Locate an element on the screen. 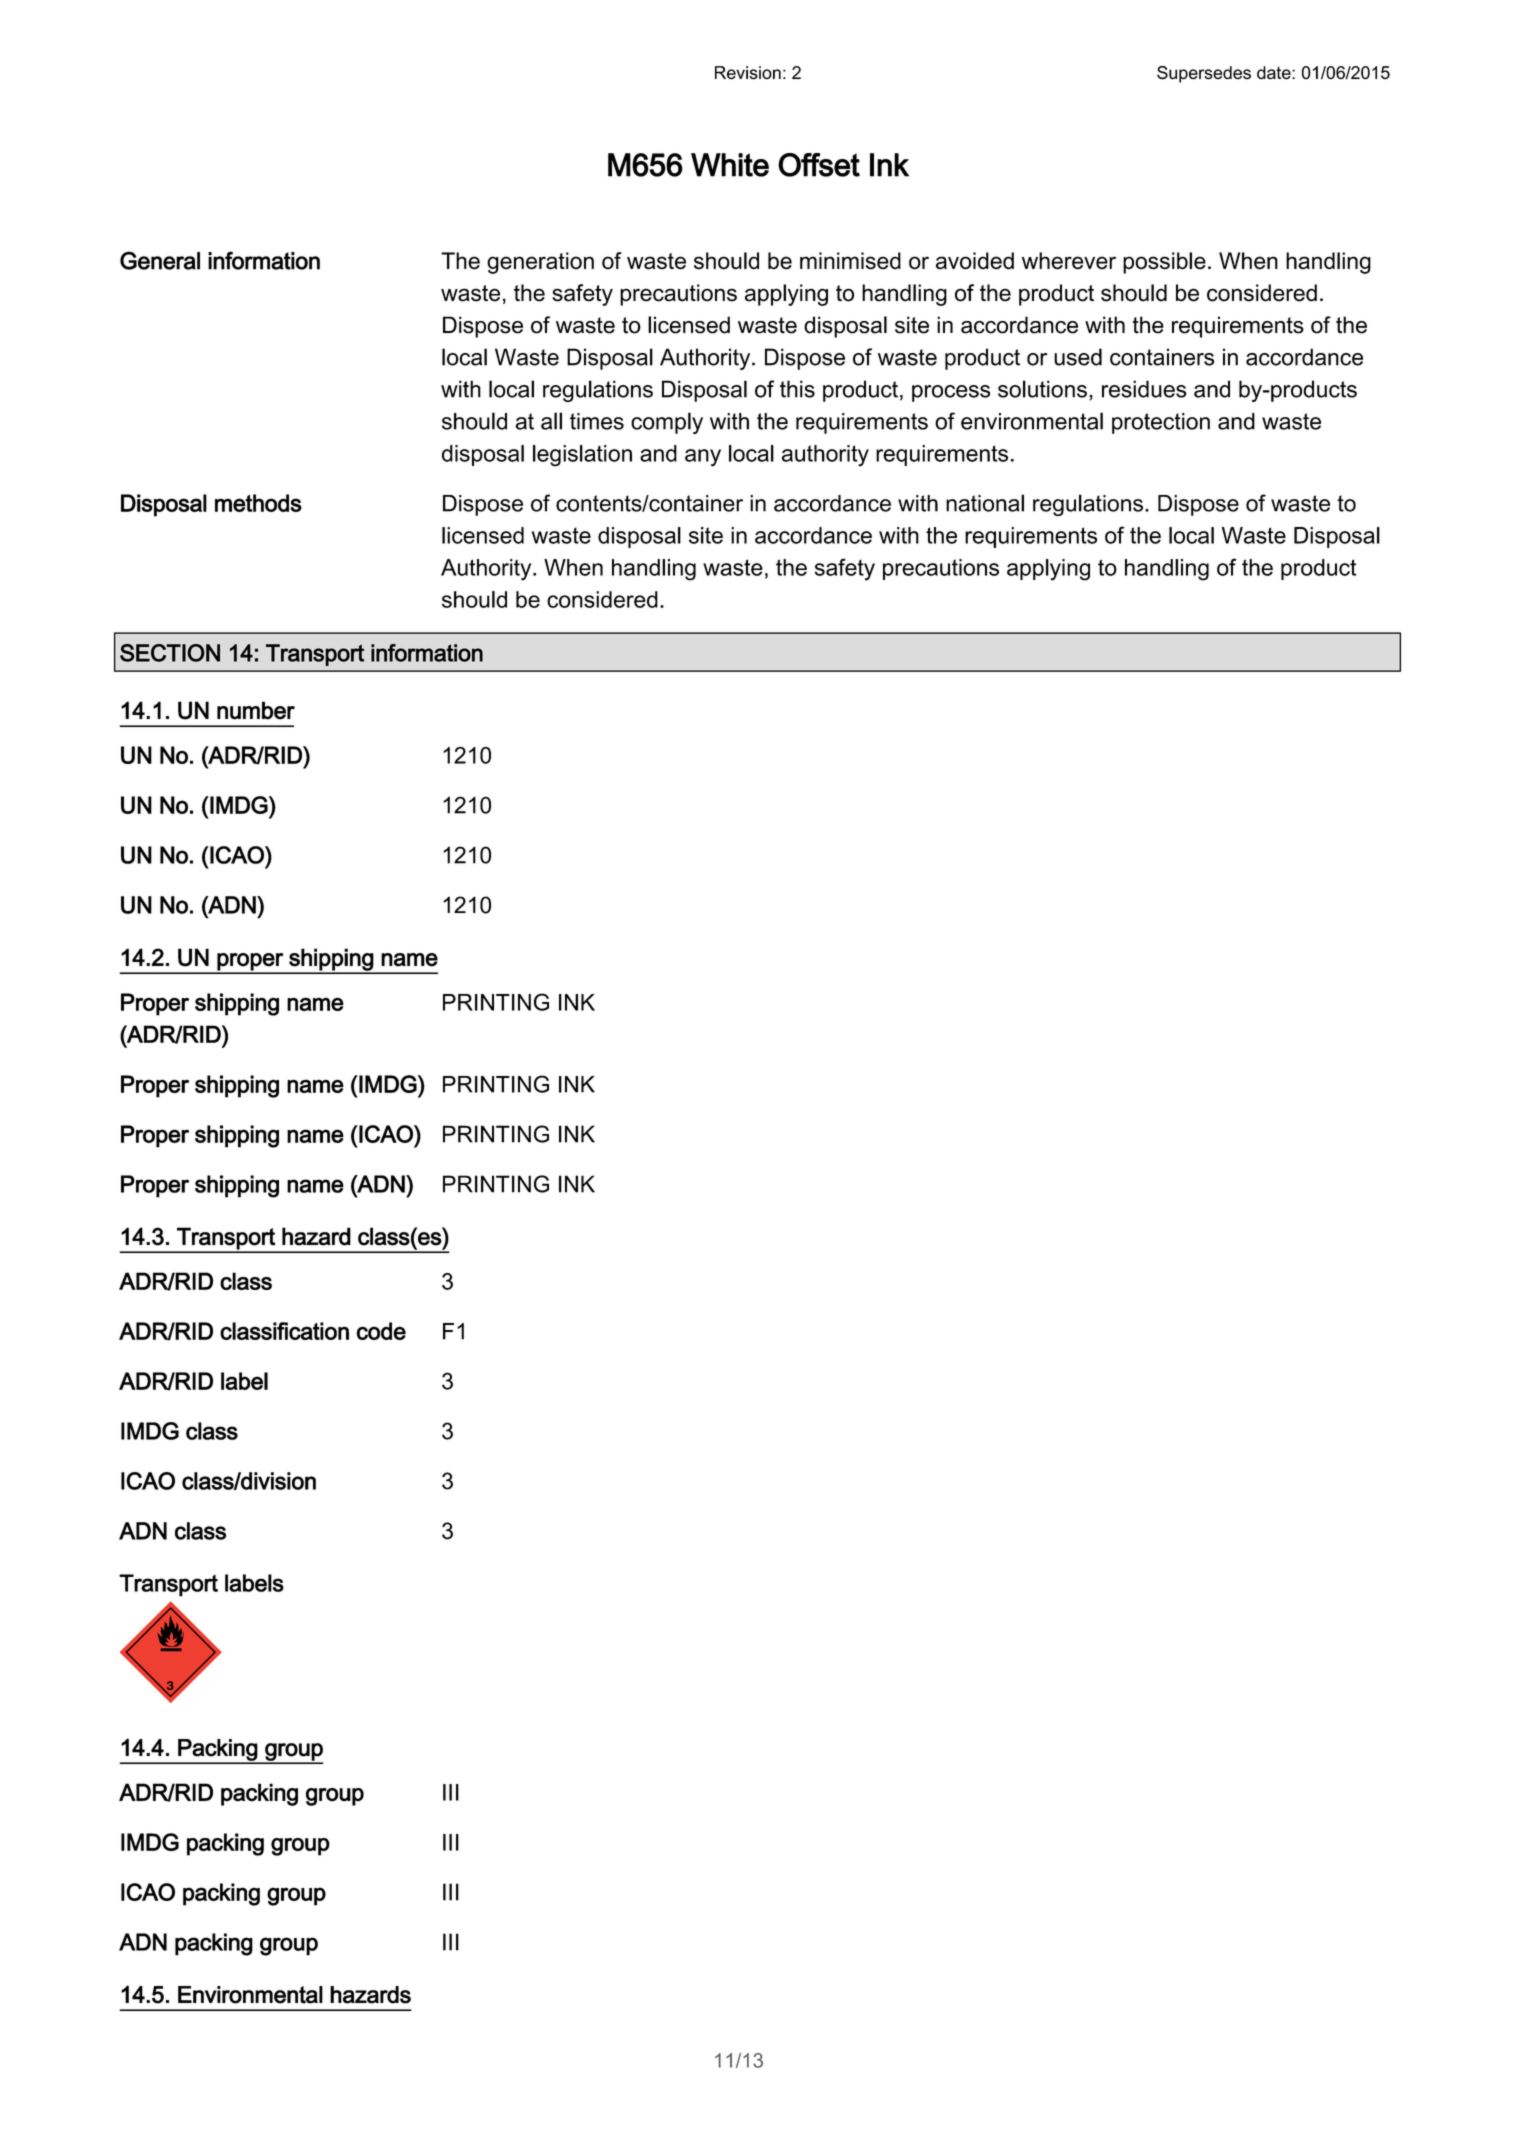  any is located at coordinates (703, 458).
